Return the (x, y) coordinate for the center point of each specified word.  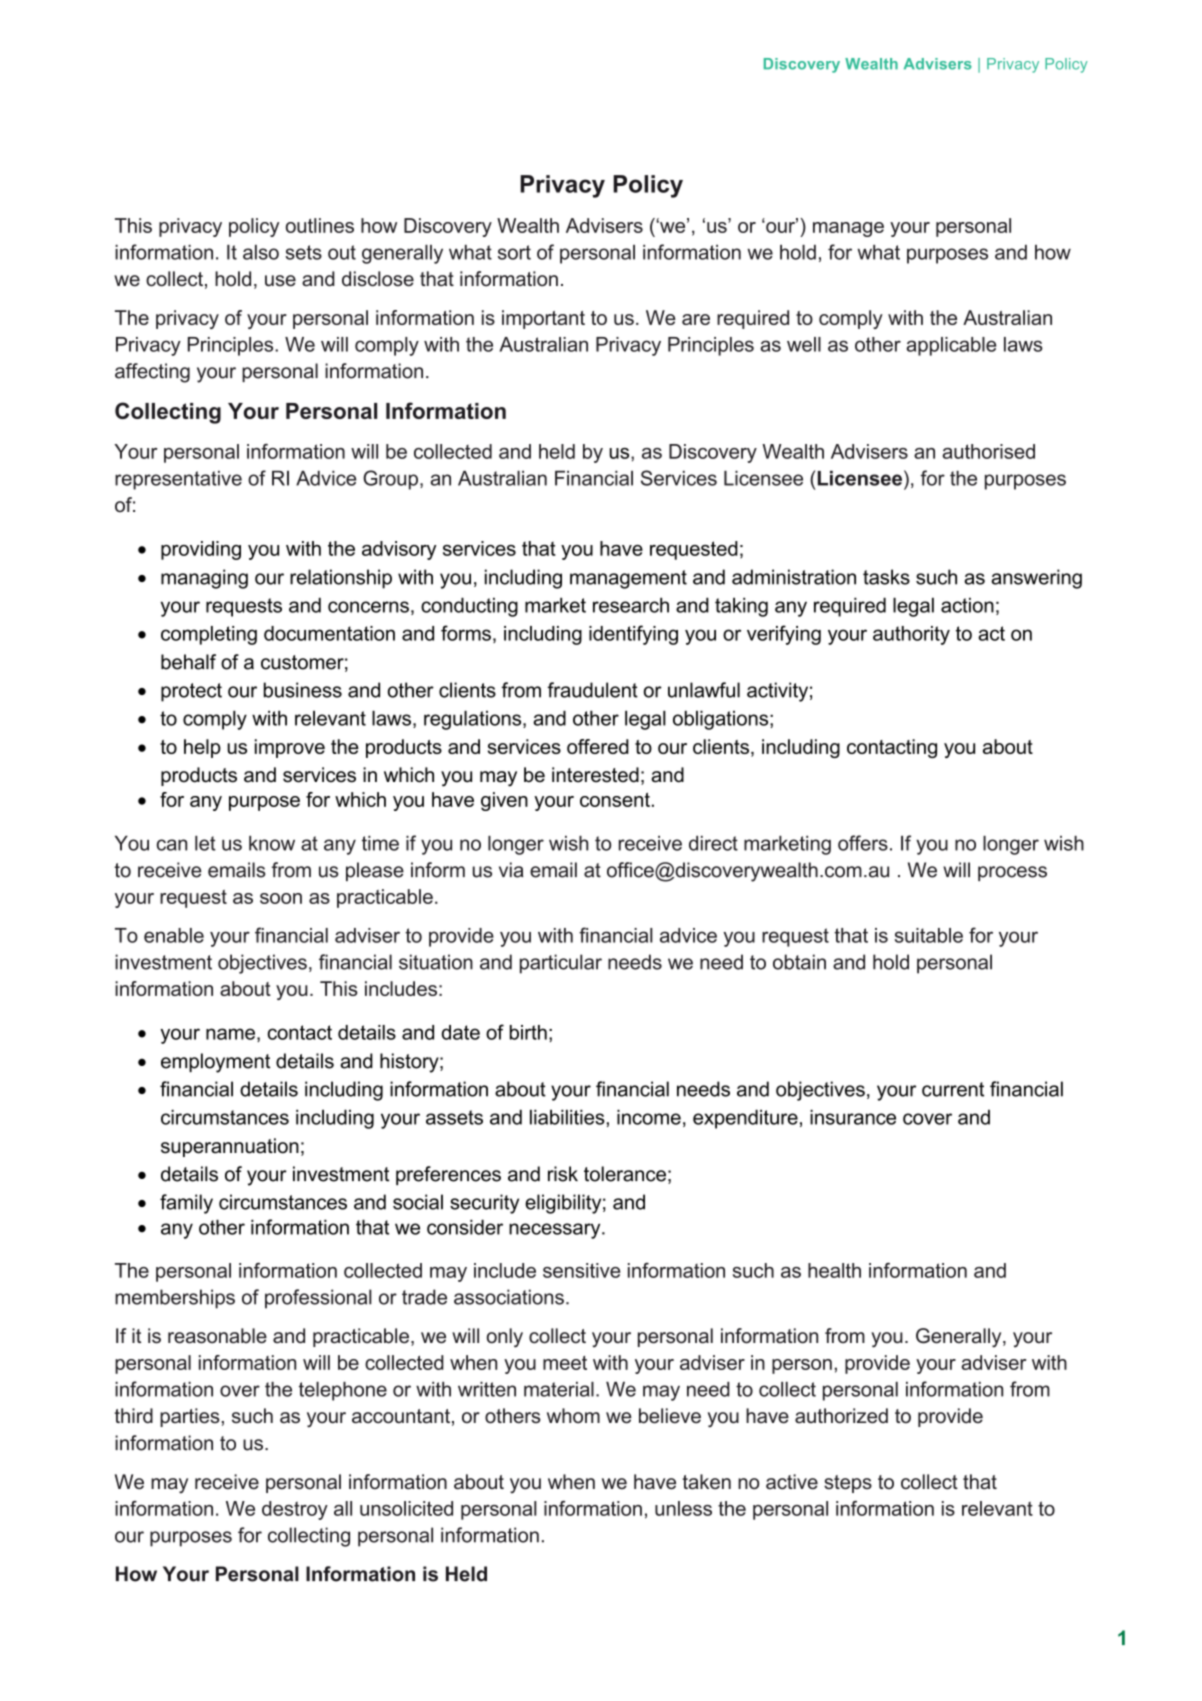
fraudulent (593, 690)
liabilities (567, 1117)
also (261, 252)
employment (215, 1063)
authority (911, 635)
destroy (295, 1510)
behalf (188, 662)
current (953, 1089)
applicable (951, 346)
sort (514, 252)
